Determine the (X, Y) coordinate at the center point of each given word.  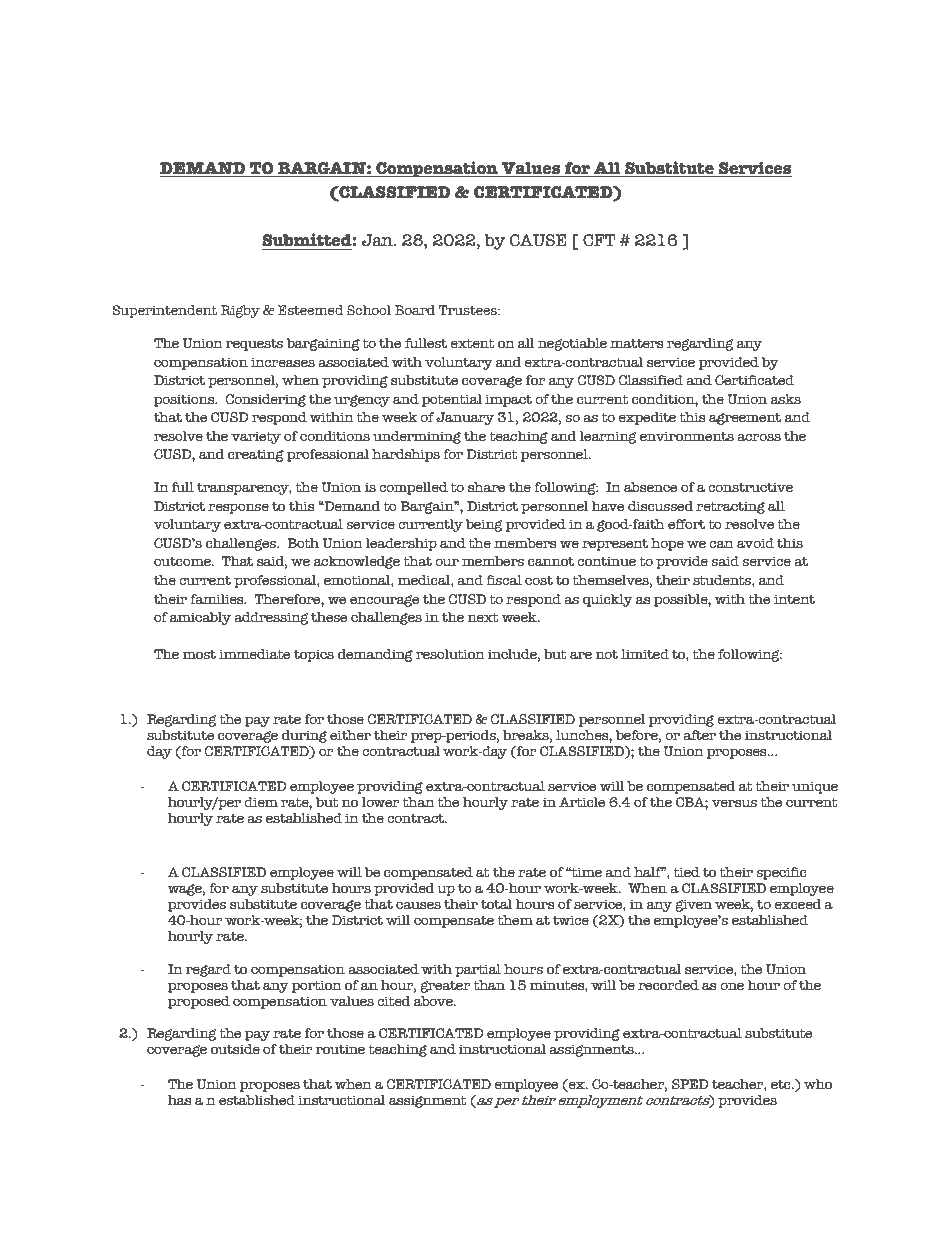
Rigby (240, 311)
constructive (750, 487)
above (434, 1001)
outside (235, 1049)
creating (256, 455)
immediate (254, 654)
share (486, 487)
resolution (450, 654)
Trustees (469, 310)
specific (782, 873)
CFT (599, 240)
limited (645, 654)
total (496, 904)
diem (261, 802)
